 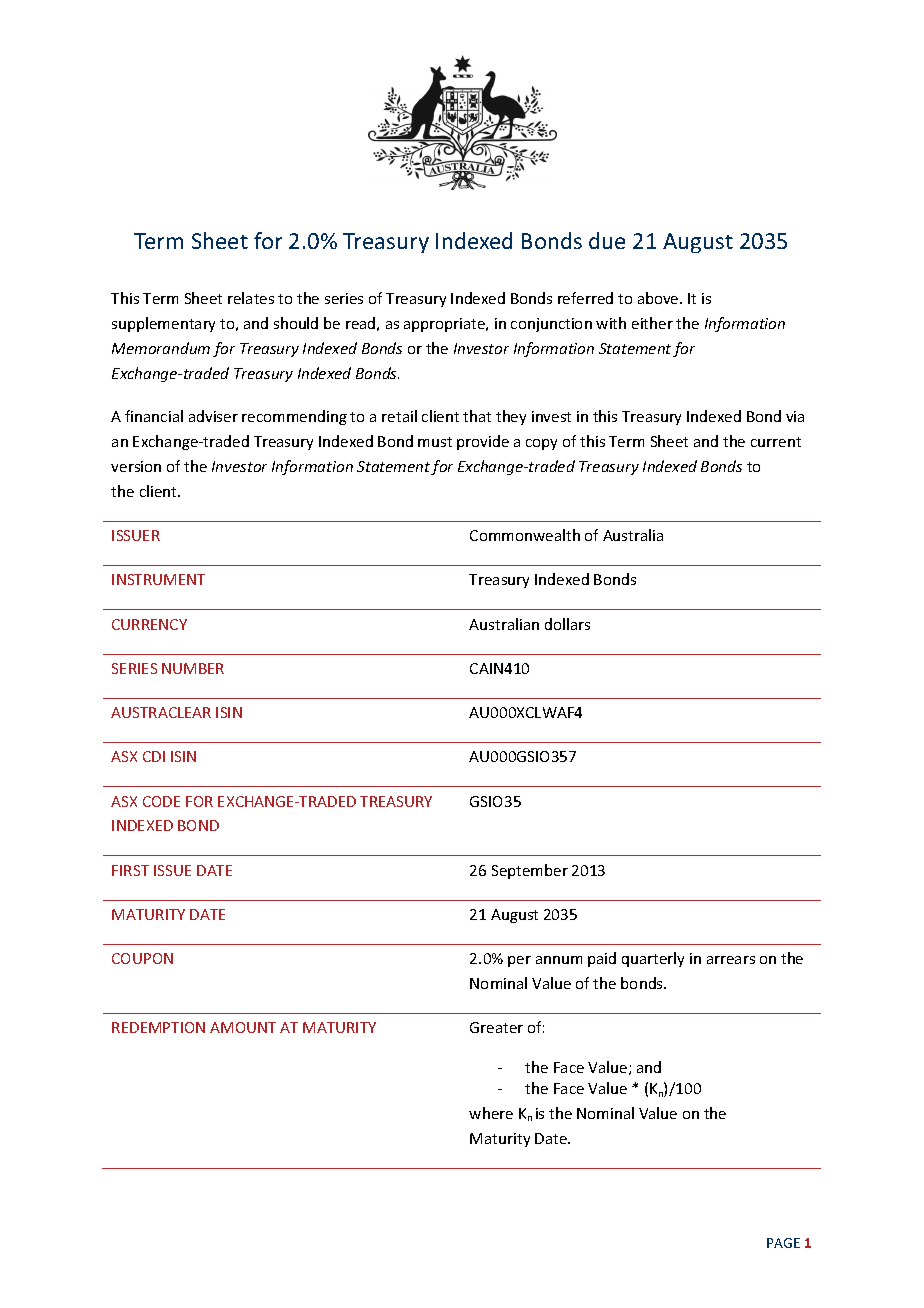 I want to click on AMOUNT, so click(x=243, y=1027).
